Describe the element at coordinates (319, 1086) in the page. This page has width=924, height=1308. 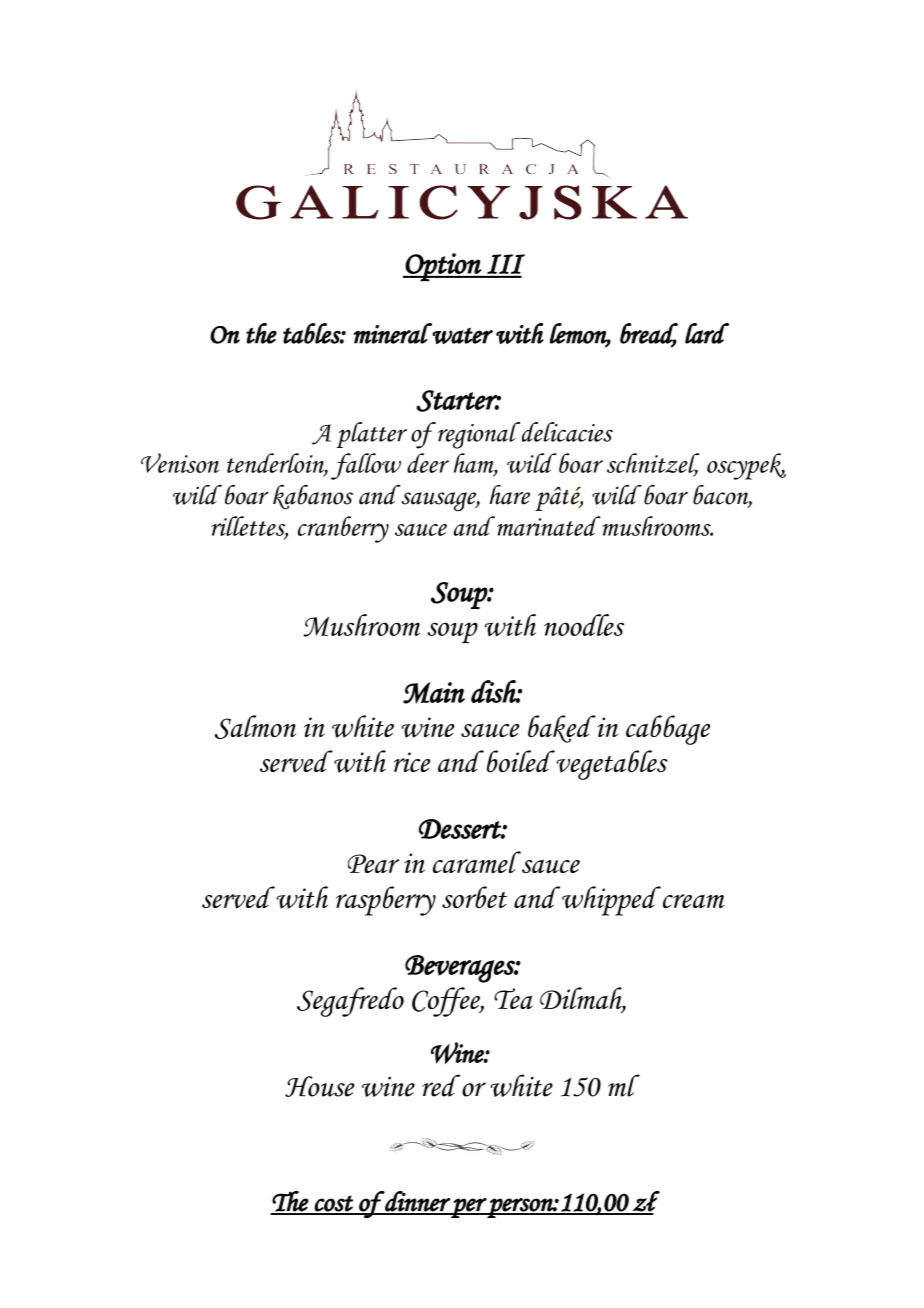
I see `House` at that location.
